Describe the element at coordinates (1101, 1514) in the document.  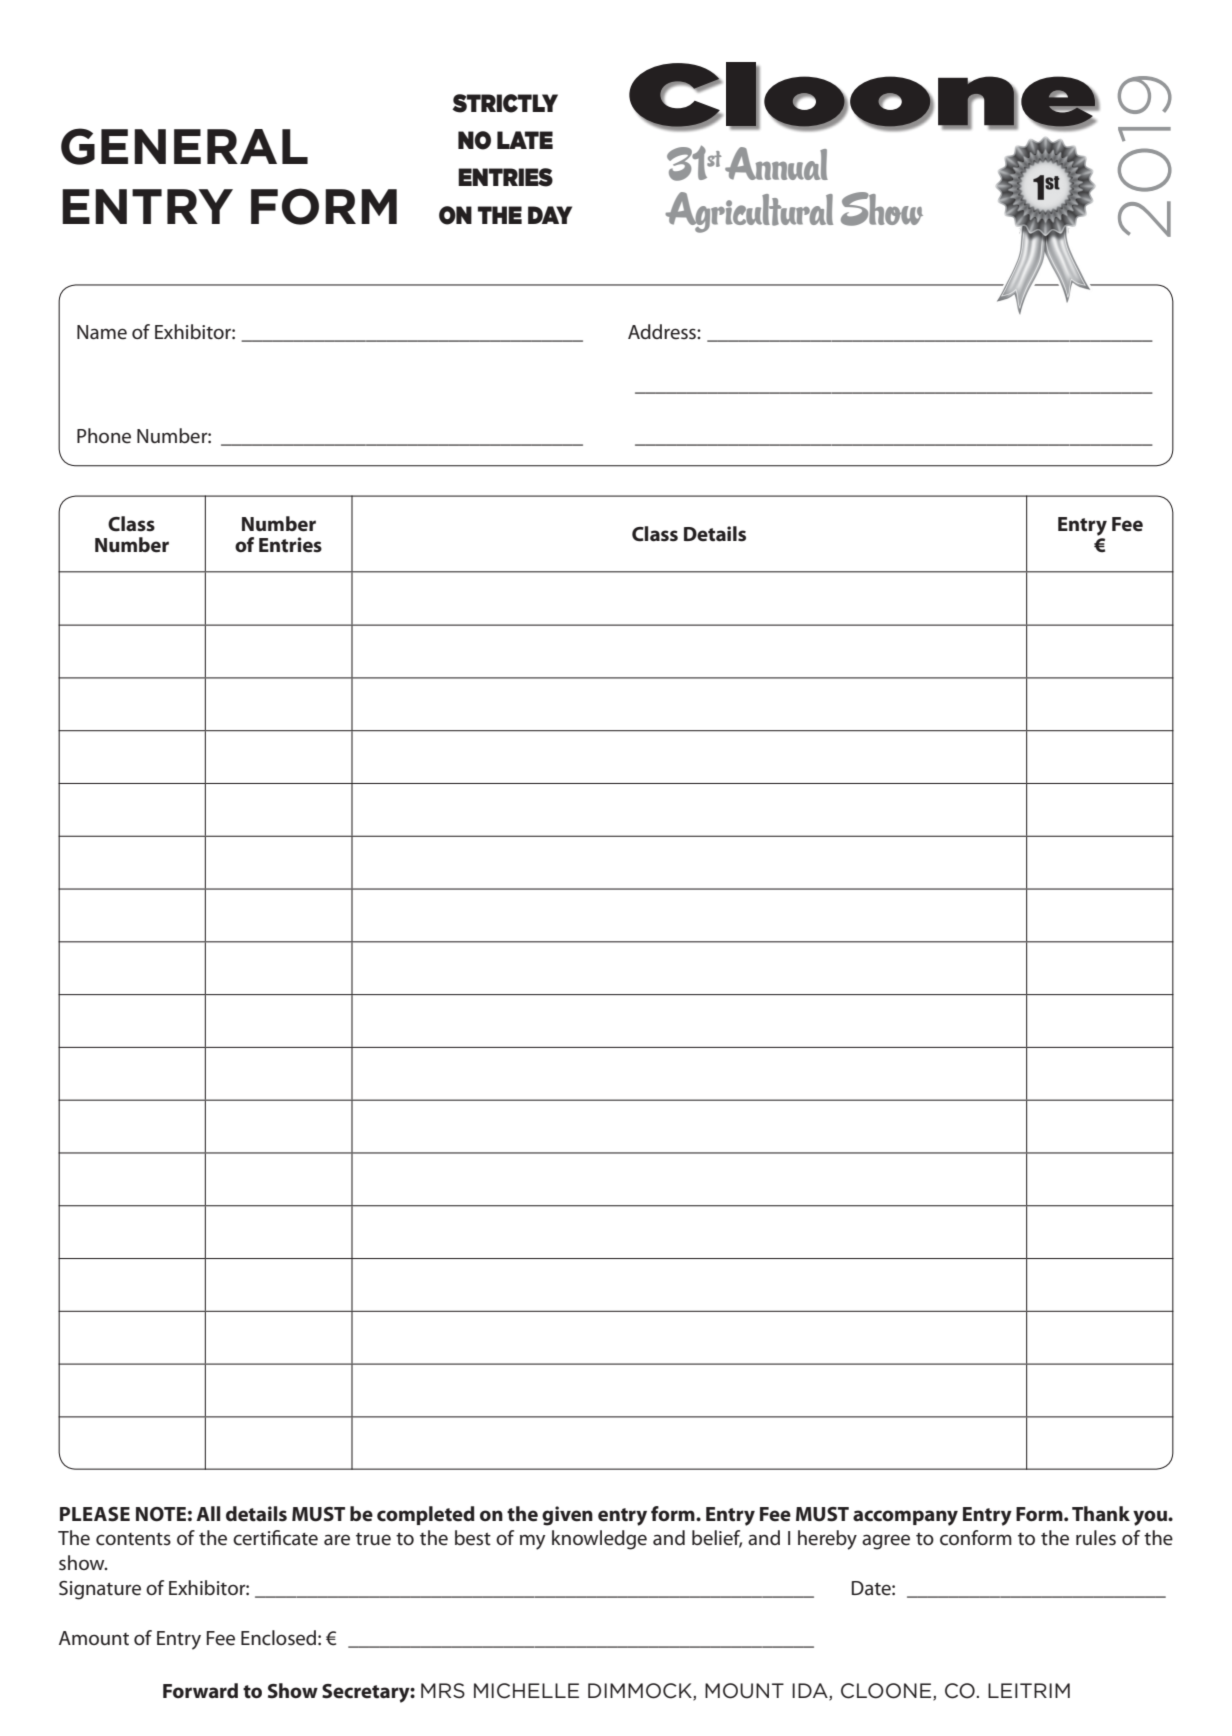
I see `Thank` at that location.
